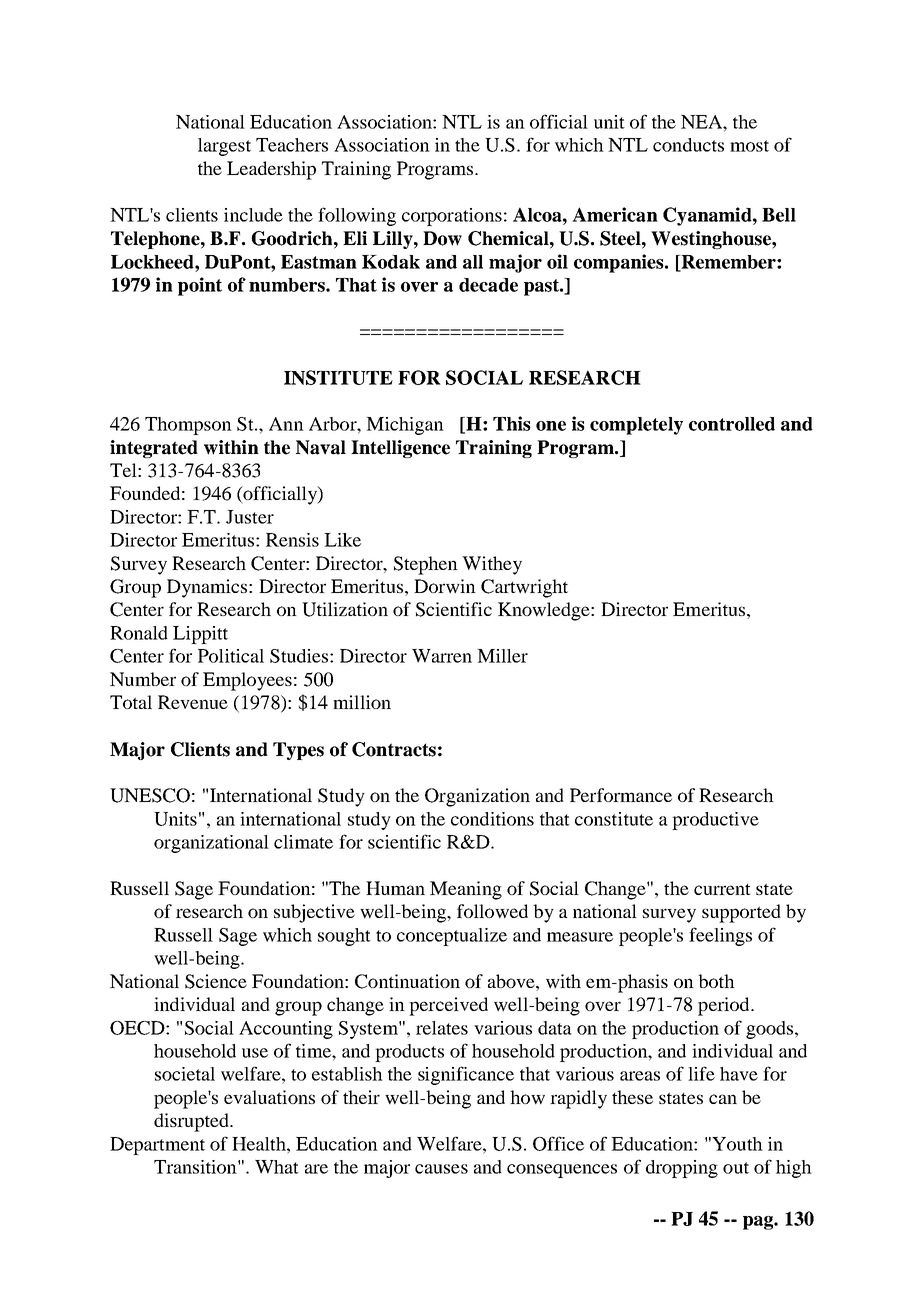 Image resolution: width=924 pixels, height=1308 pixels. What do you see at coordinates (452, 217) in the document?
I see `corporations` at bounding box center [452, 217].
